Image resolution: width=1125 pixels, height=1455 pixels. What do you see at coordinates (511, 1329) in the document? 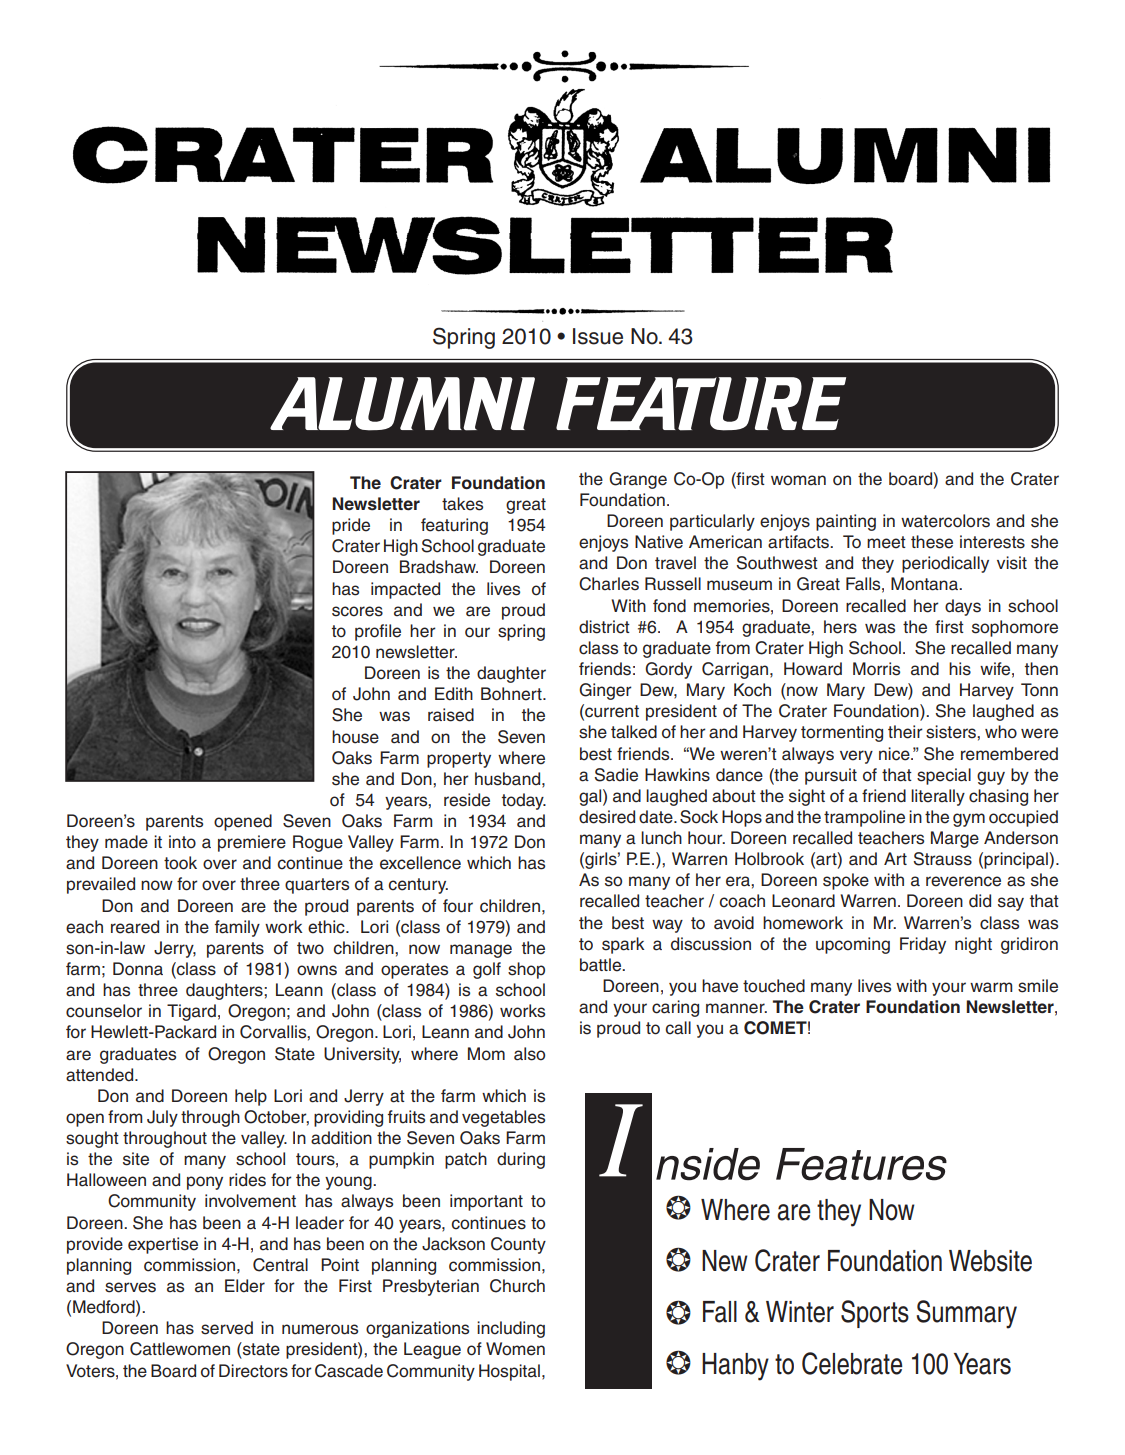
I see `including` at bounding box center [511, 1329].
